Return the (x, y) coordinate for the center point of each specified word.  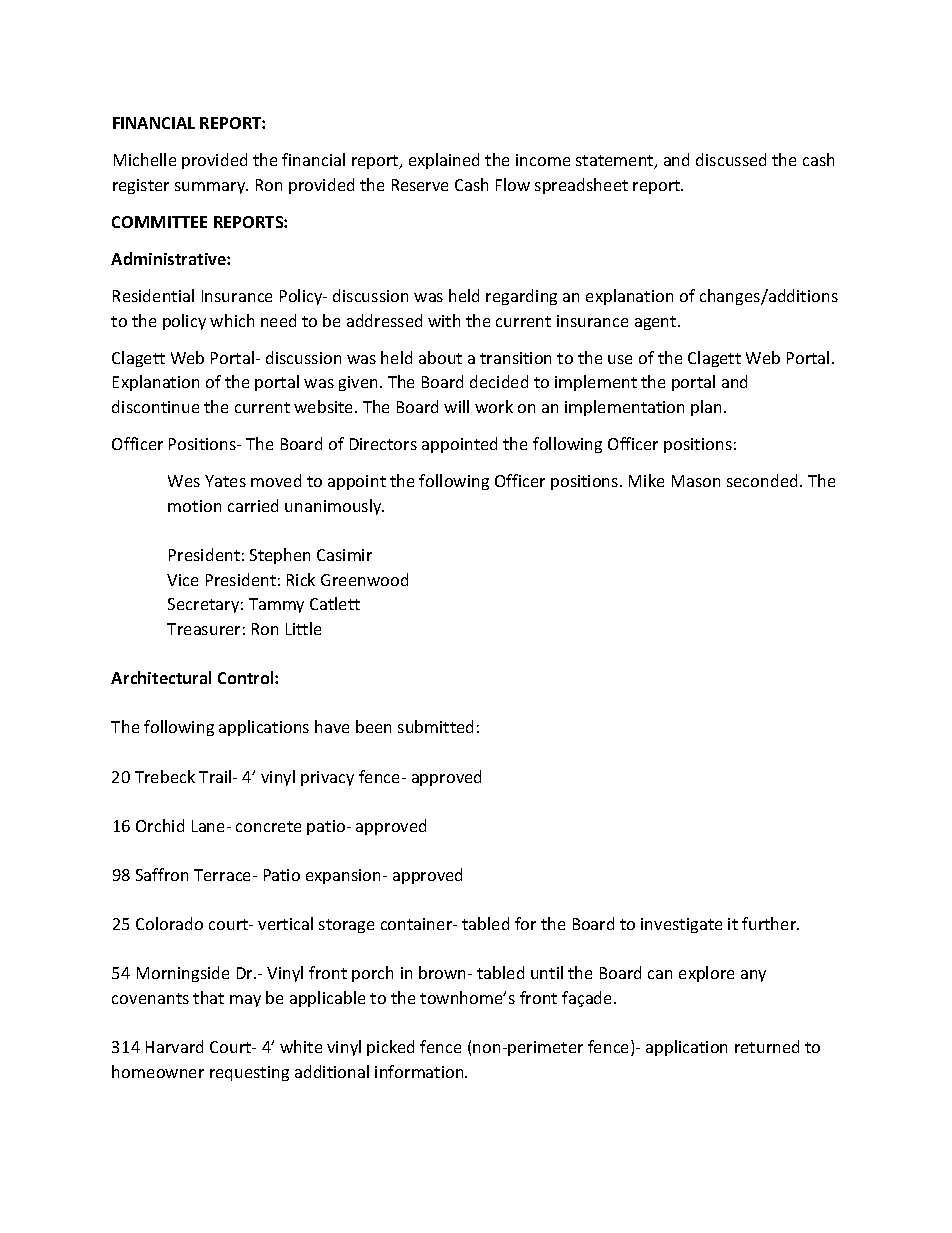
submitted (435, 726)
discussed (731, 159)
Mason (696, 481)
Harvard (174, 1046)
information (420, 1071)
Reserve (420, 185)
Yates (225, 481)
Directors (383, 444)
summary (211, 188)
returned (767, 1046)
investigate (681, 925)
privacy (327, 778)
